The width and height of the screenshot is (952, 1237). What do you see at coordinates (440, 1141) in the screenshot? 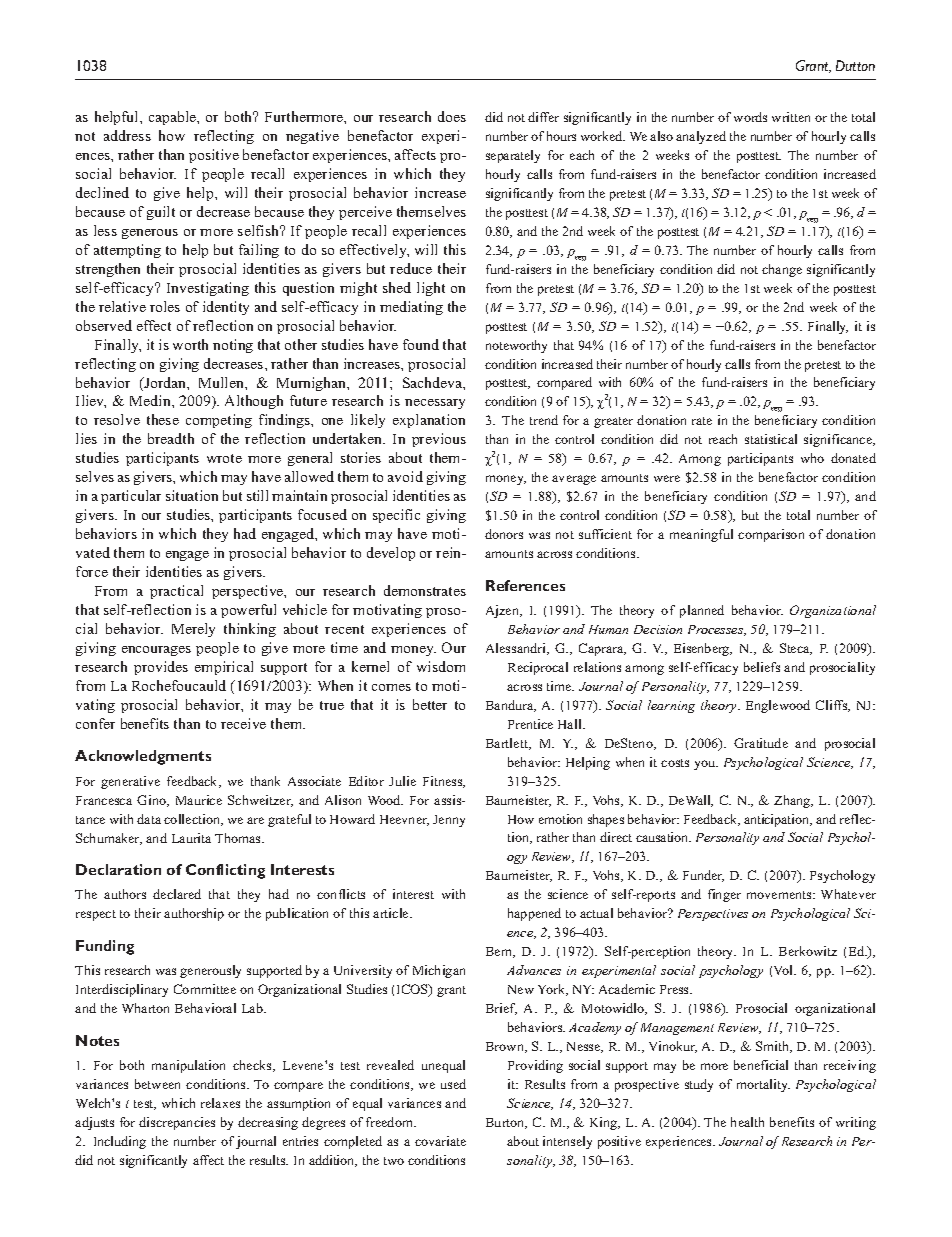
I see `covariate` at bounding box center [440, 1141].
